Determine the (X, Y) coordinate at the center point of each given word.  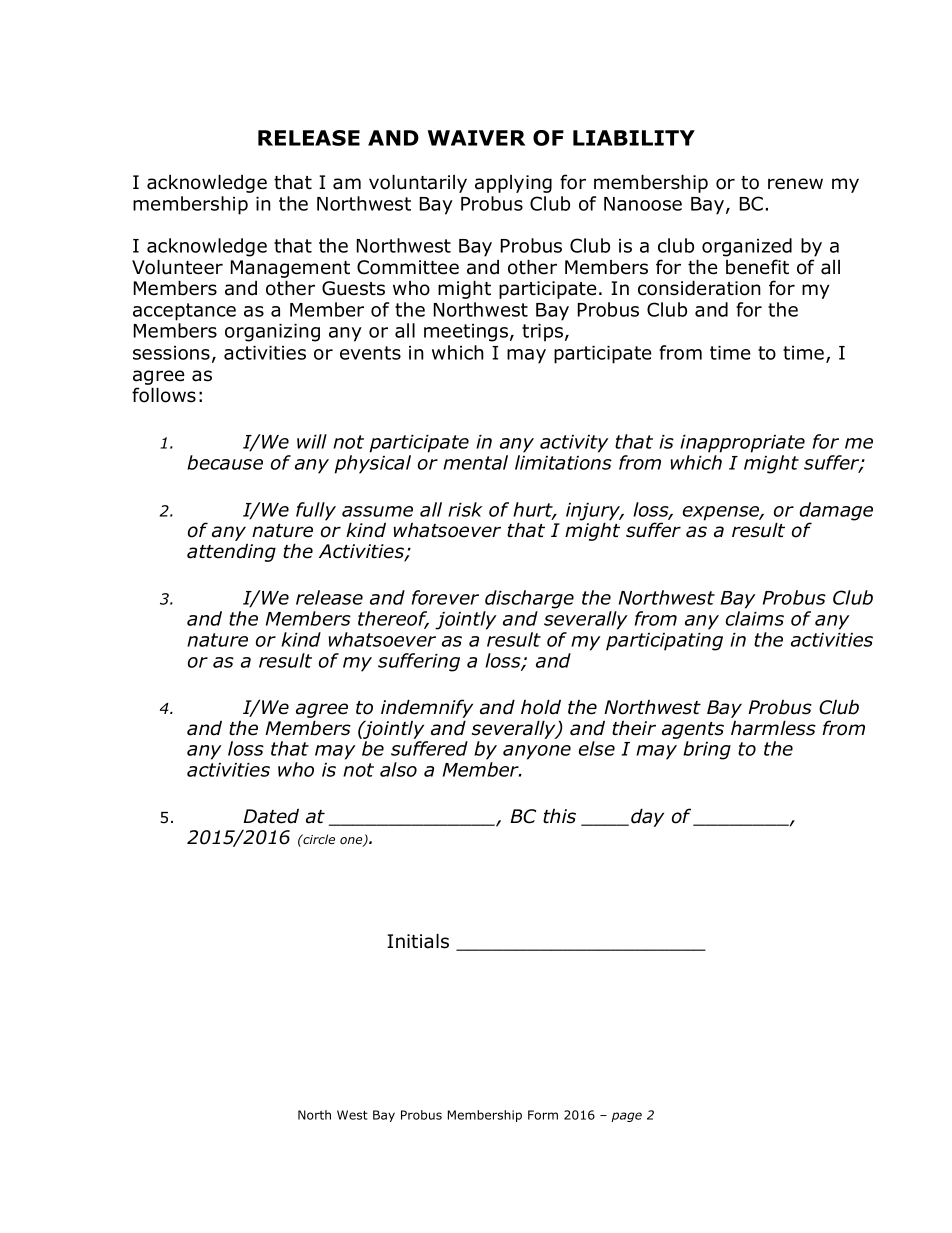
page (626, 1117)
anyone (537, 752)
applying (513, 184)
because (225, 462)
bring (707, 750)
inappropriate (742, 444)
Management (290, 269)
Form (543, 1115)
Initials (418, 941)
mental (475, 462)
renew (795, 184)
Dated (271, 816)
